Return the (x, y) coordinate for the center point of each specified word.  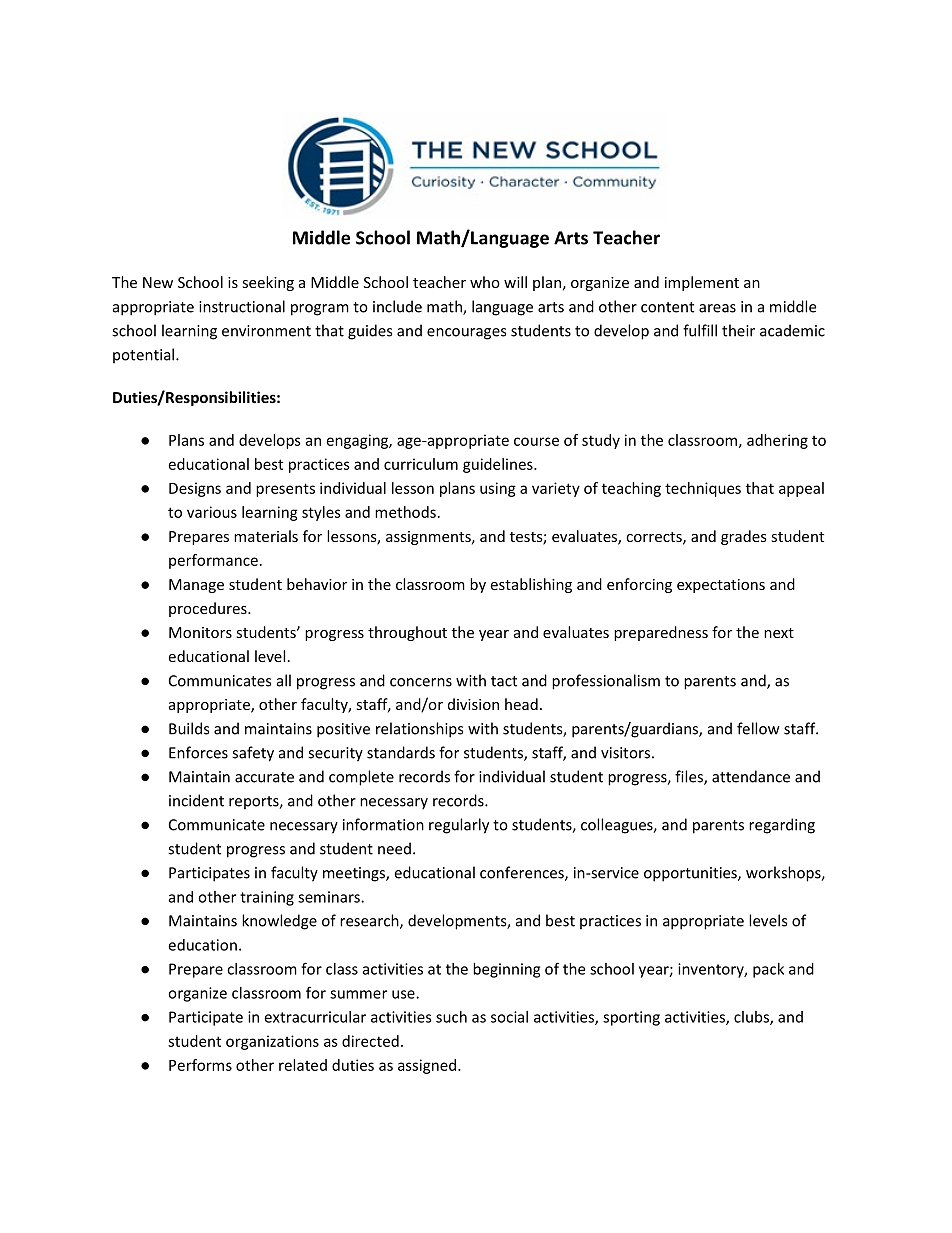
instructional (242, 306)
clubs (752, 1018)
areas (717, 308)
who (485, 282)
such (451, 1017)
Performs (200, 1065)
